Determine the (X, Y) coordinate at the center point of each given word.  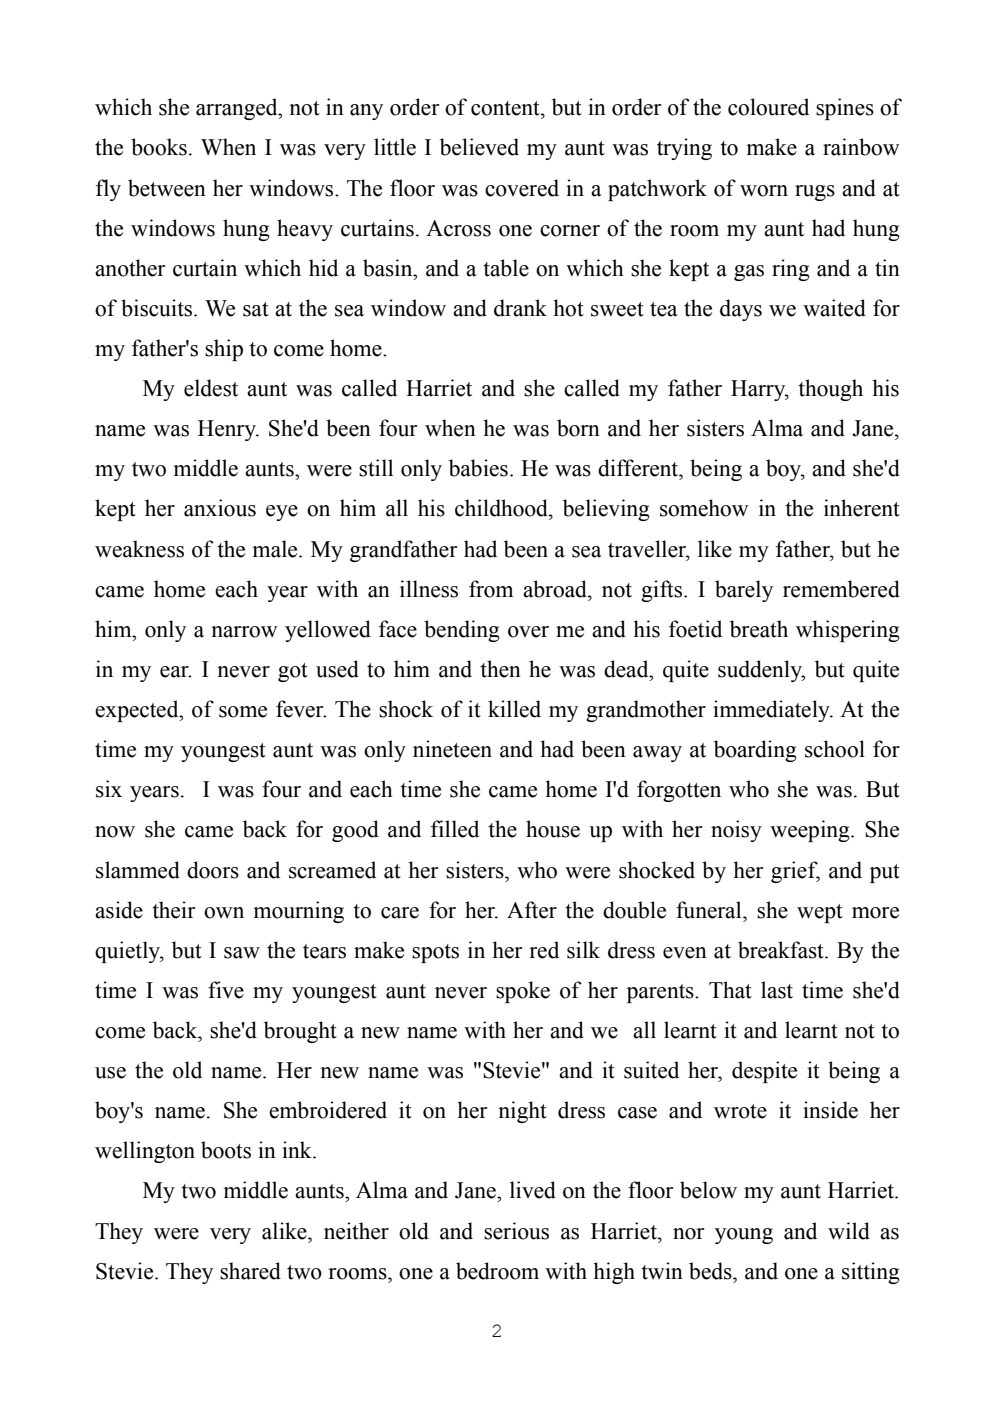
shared (250, 1271)
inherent (862, 508)
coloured (768, 107)
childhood (502, 508)
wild (849, 1231)
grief (795, 872)
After (532, 910)
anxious (220, 508)
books (159, 147)
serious (516, 1231)
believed (479, 147)
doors (213, 870)
